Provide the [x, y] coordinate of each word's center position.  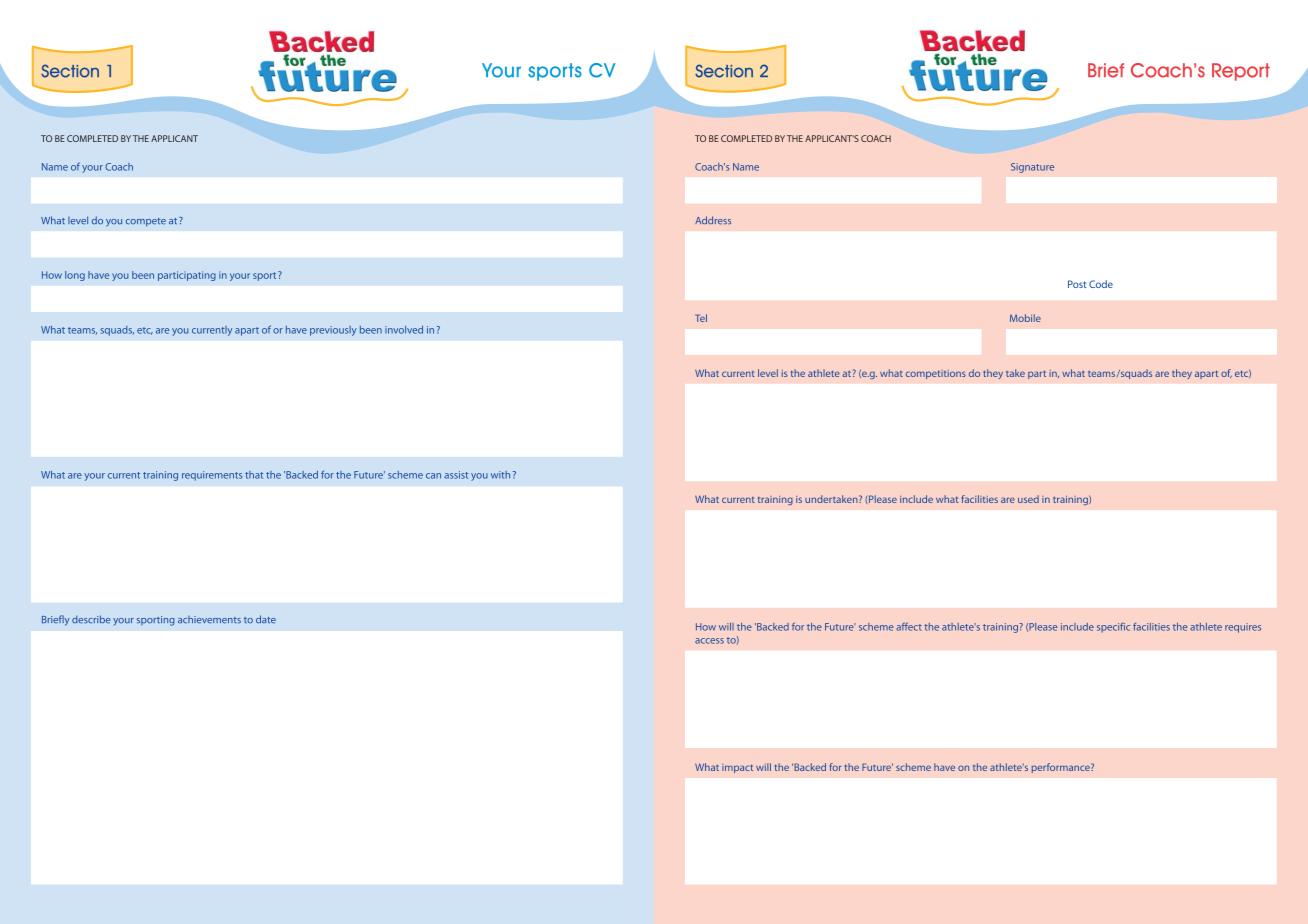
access [709, 641]
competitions [936, 374]
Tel [701, 318]
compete [146, 222]
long [75, 276]
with [500, 475]
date [266, 619]
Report [1241, 72]
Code [1101, 284]
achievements [209, 620]
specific [1113, 627]
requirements [212, 476]
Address [713, 220]
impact [737, 768]
